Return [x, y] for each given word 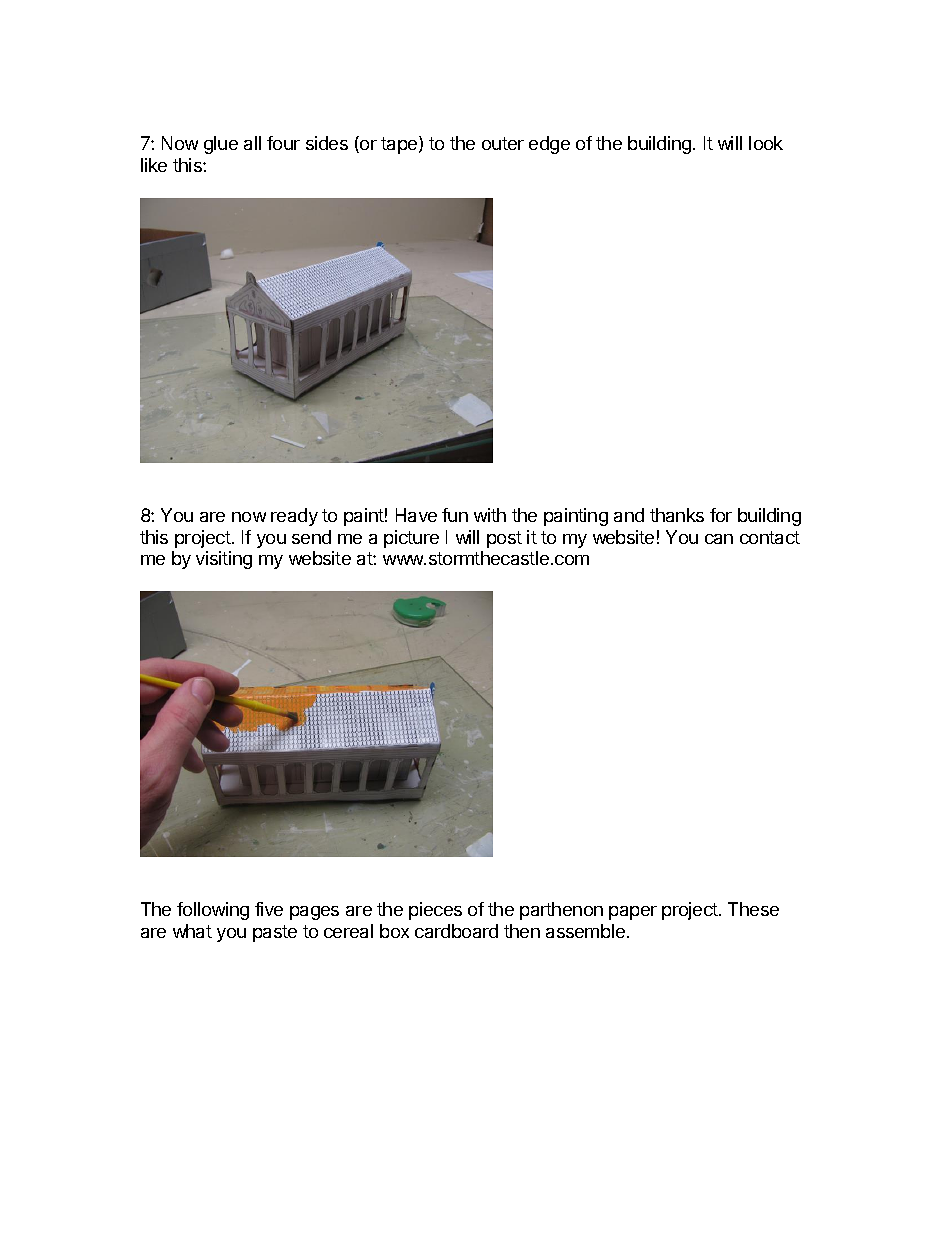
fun [455, 515]
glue [221, 145]
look [766, 143]
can [719, 539]
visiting [224, 560]
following [213, 911]
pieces [435, 911]
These [753, 909]
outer [503, 143]
